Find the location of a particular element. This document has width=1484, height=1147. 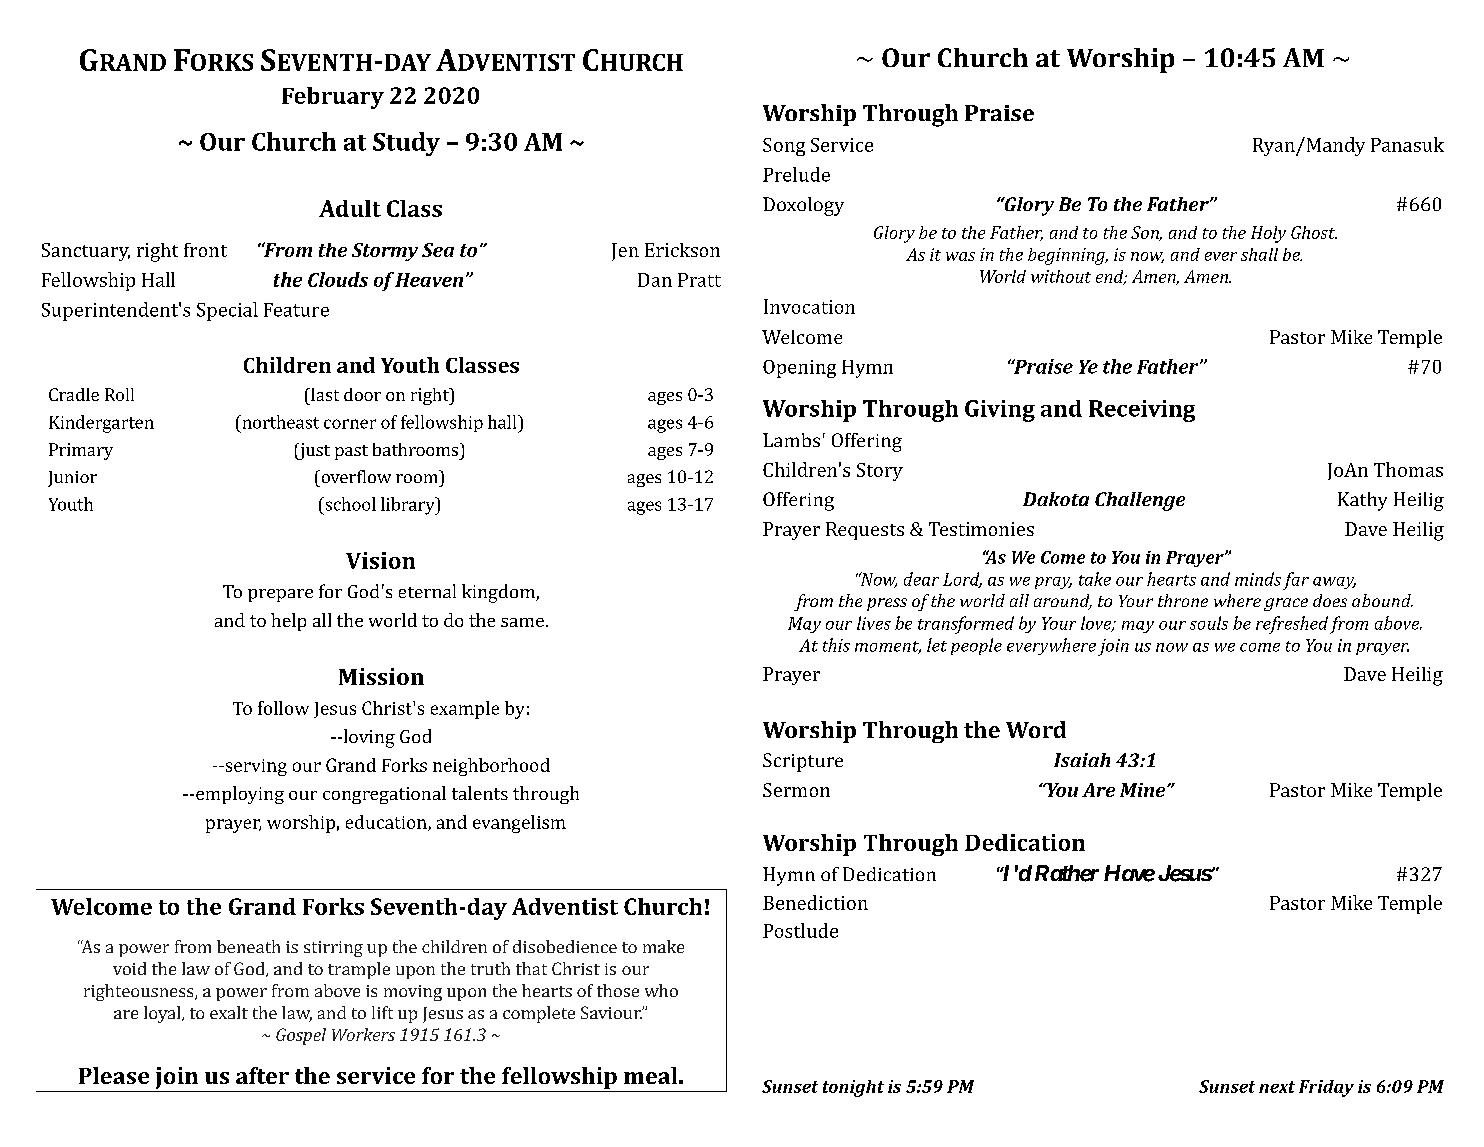

prepare is located at coordinates (280, 595).
